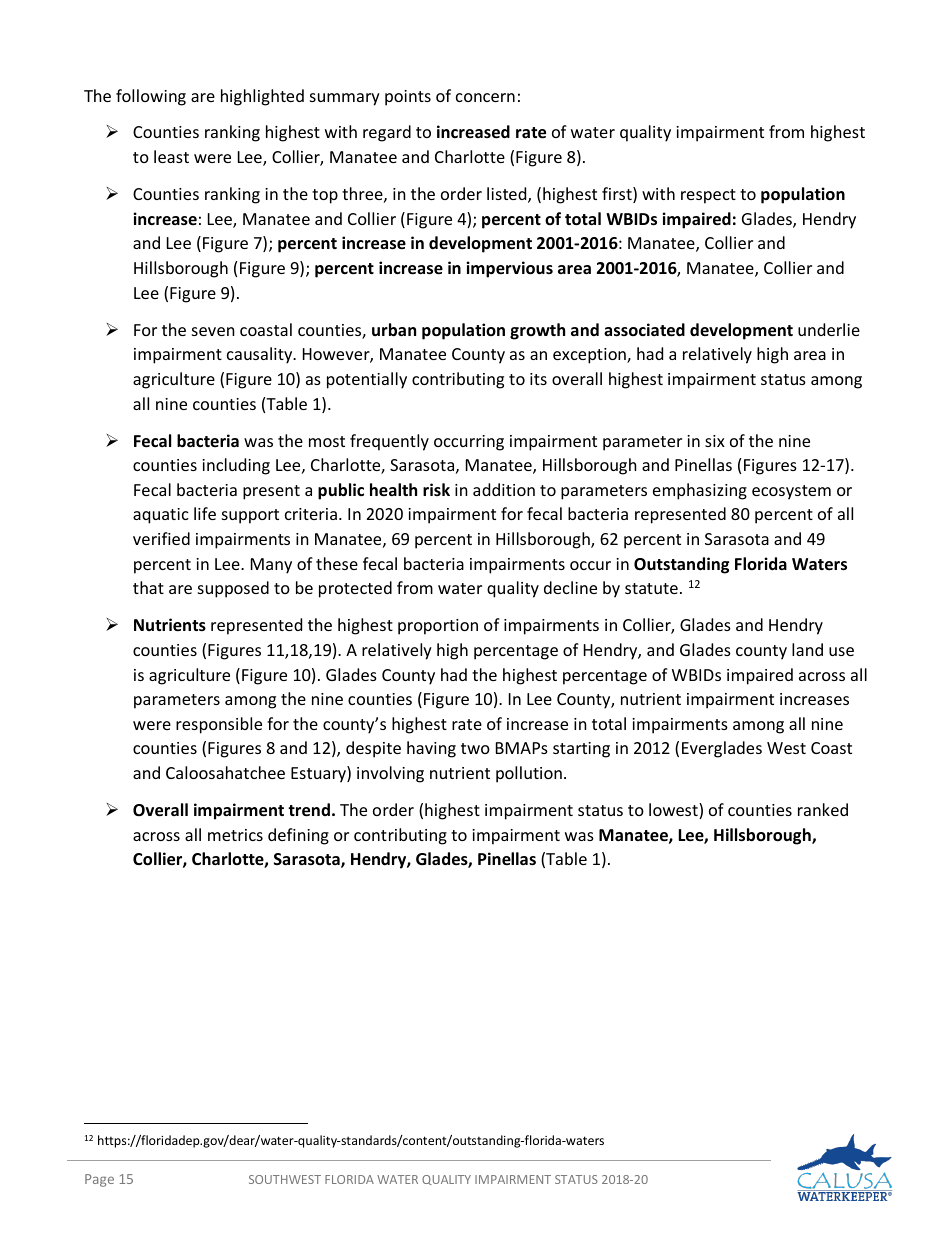  I want to click on that, so click(148, 587).
